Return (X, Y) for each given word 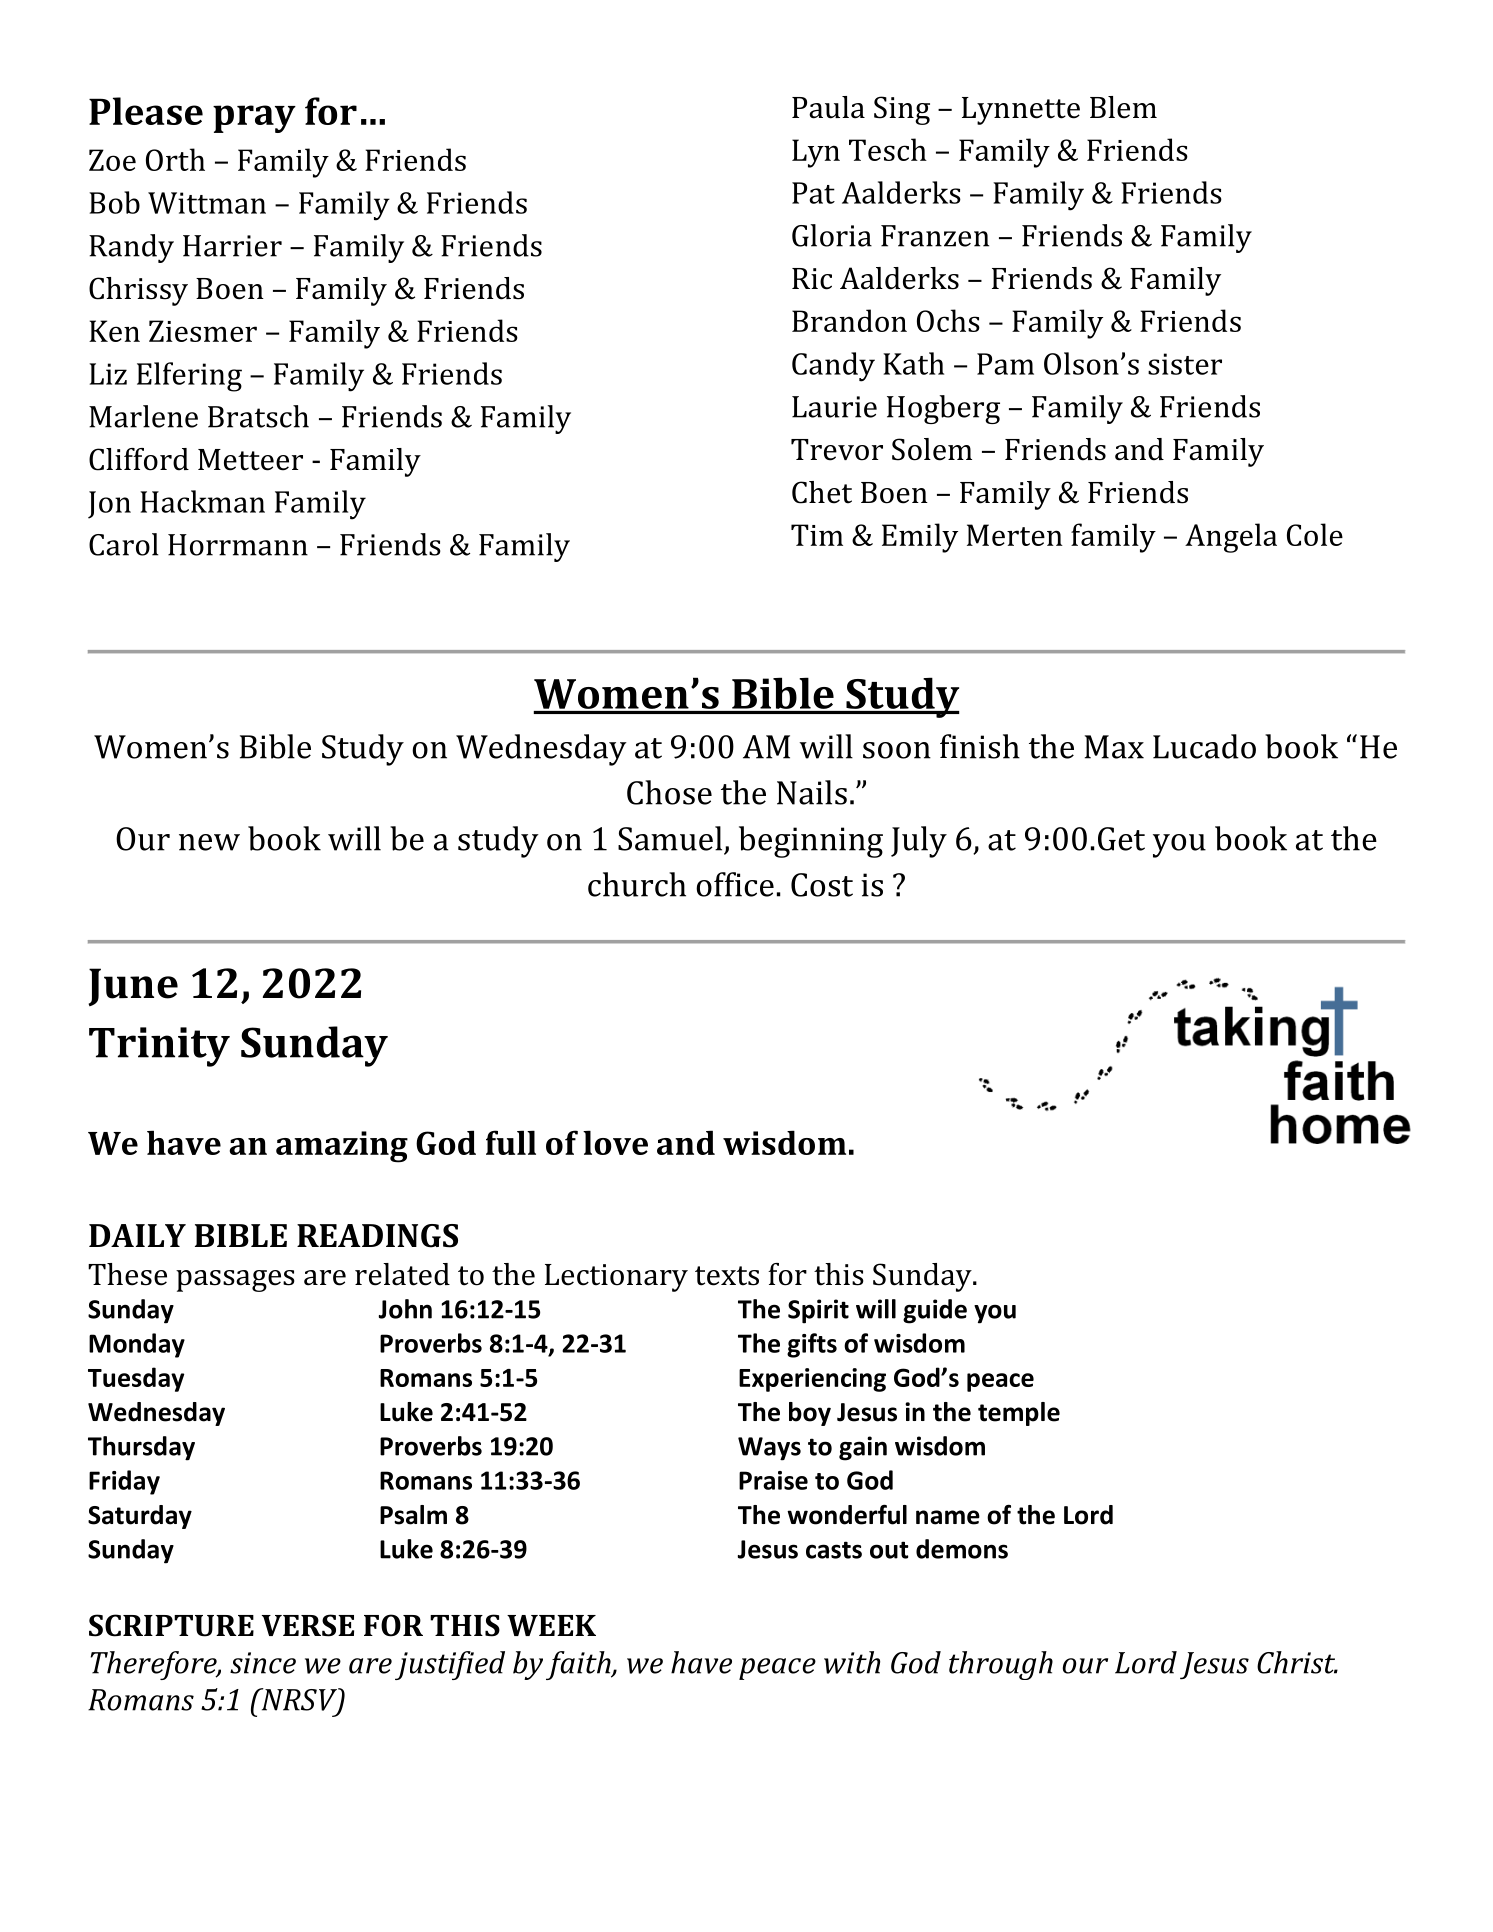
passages (235, 1281)
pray (254, 119)
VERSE (308, 1625)
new (209, 842)
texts (727, 1276)
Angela (1231, 538)
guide (935, 1311)
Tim (817, 535)
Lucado (1204, 746)
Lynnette (1021, 111)
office (735, 884)
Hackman (202, 501)
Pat (813, 193)
